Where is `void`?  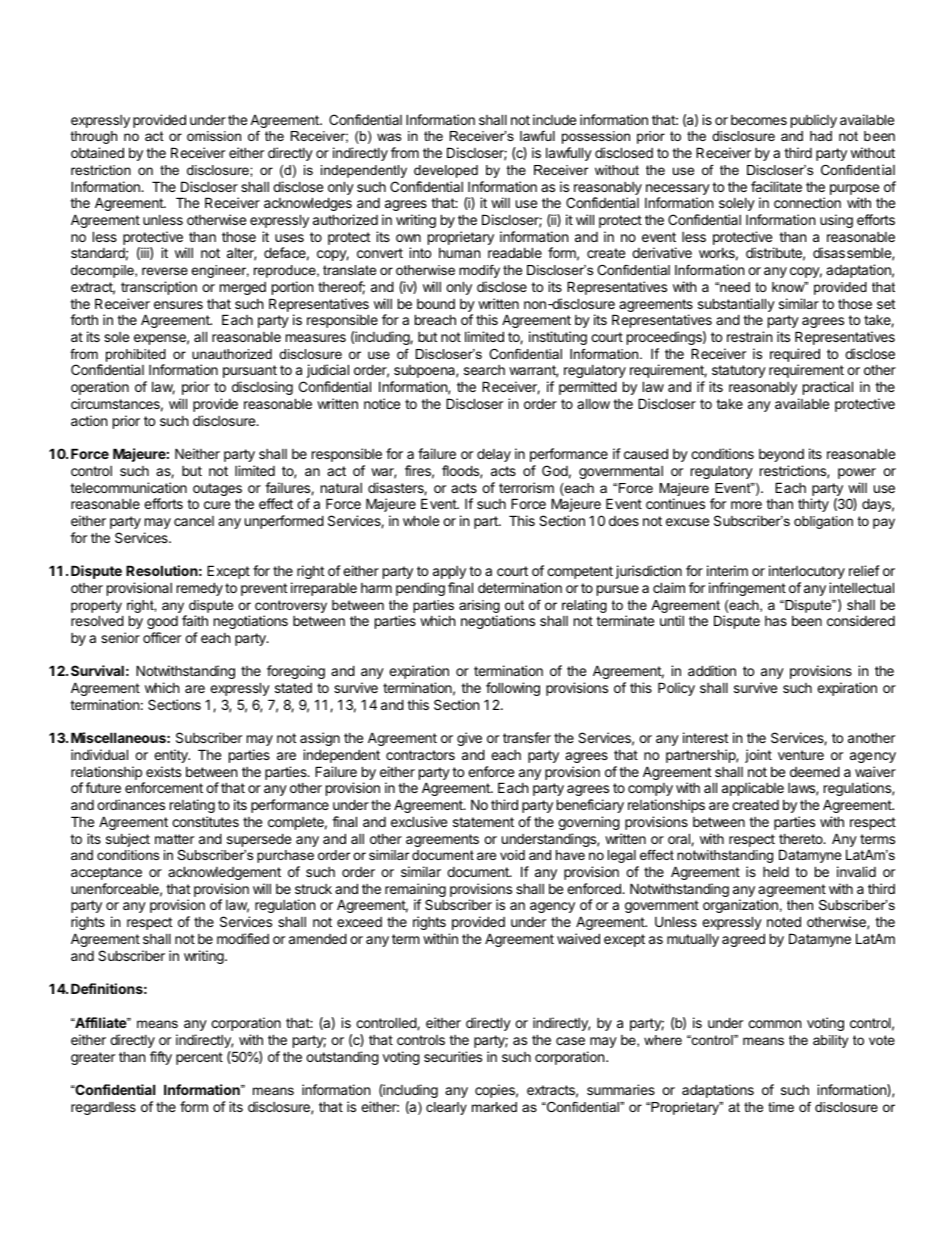 void is located at coordinates (512, 855).
